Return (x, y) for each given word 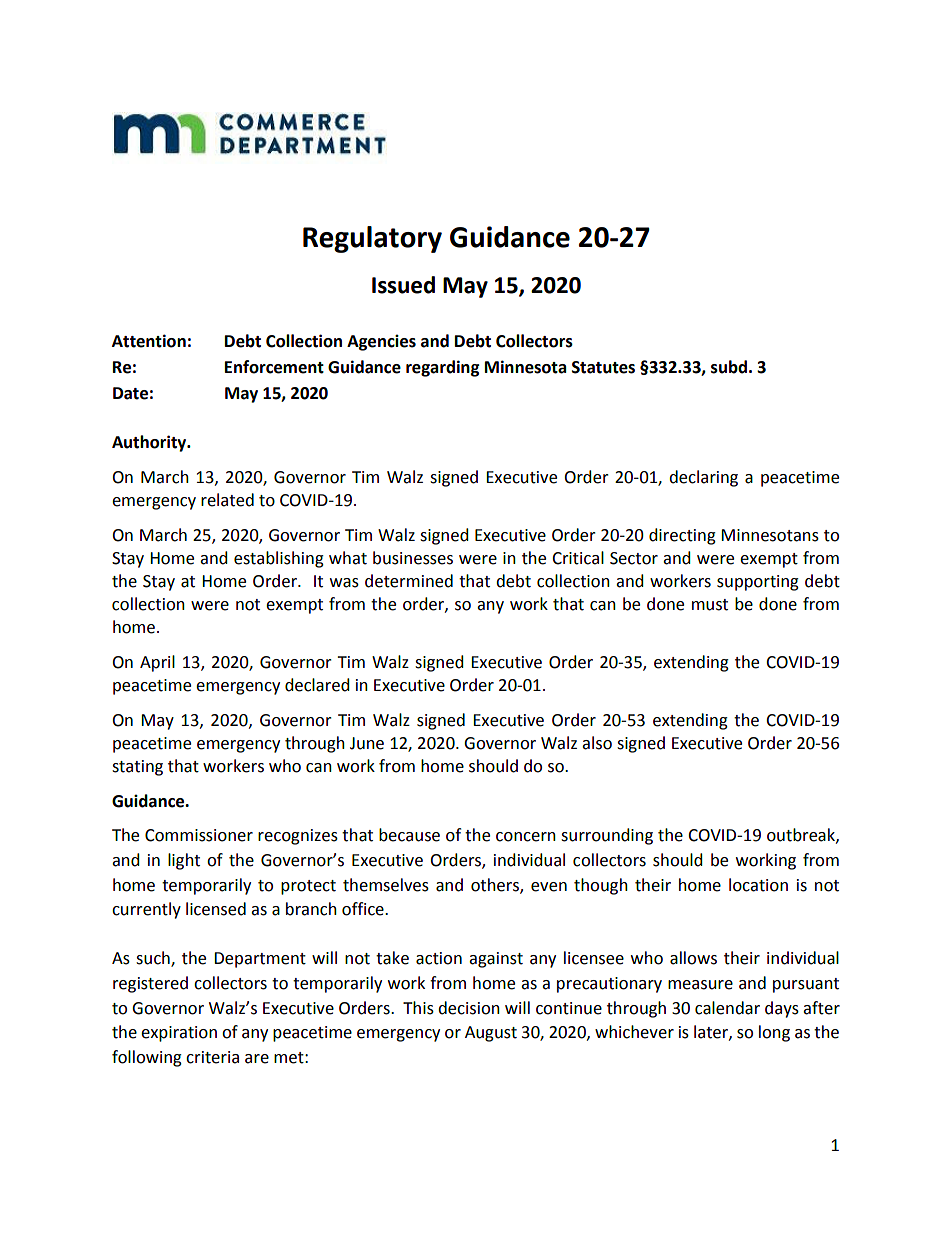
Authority (150, 443)
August (491, 1034)
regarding (443, 368)
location (758, 885)
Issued (403, 285)
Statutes (603, 367)
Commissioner (199, 835)
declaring (703, 478)
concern (526, 837)
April (157, 663)
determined (409, 581)
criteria (212, 1057)
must (710, 605)
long (774, 1033)
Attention (149, 341)
